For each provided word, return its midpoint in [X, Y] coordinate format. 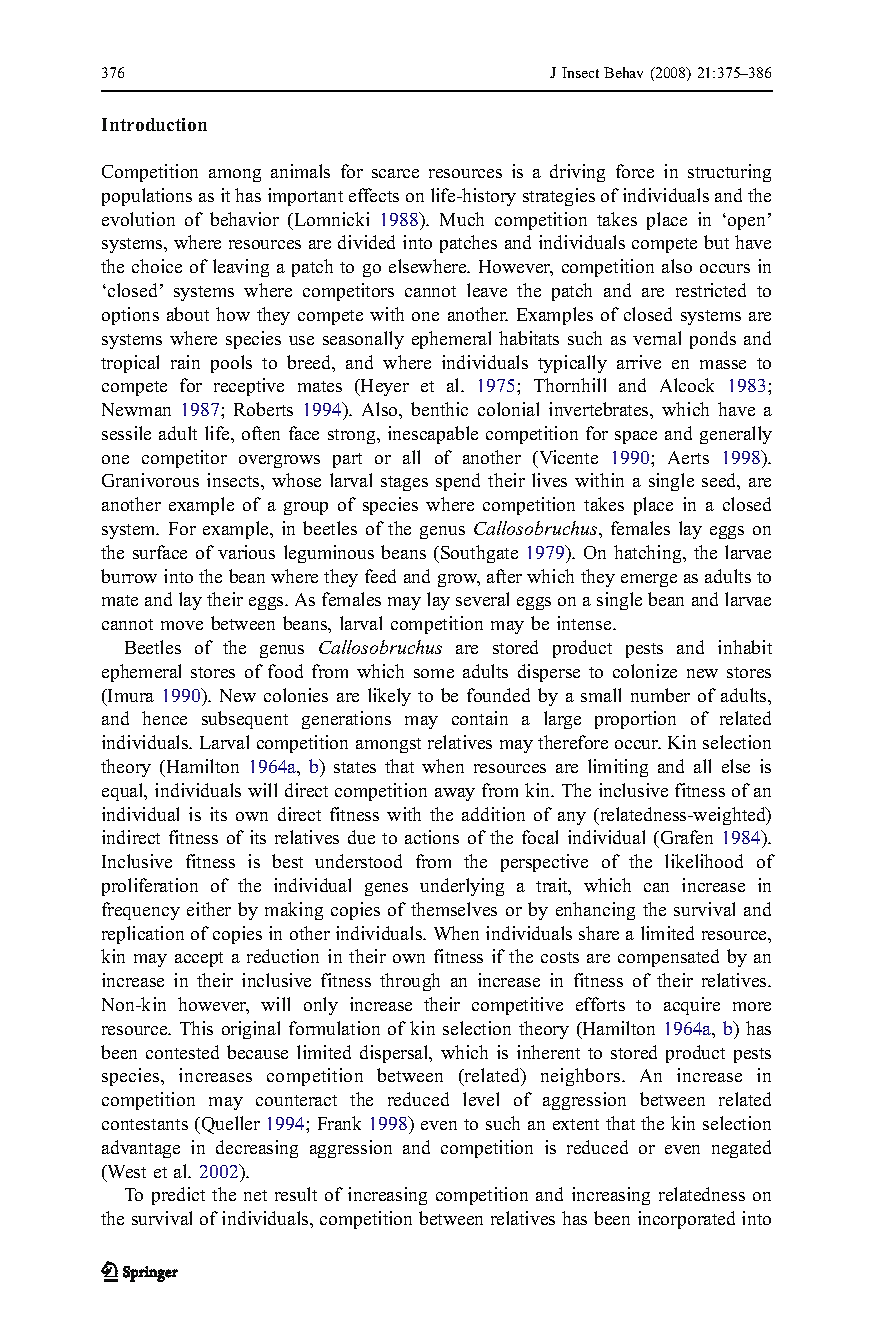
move [182, 625]
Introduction [154, 124]
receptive [249, 387]
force [635, 171]
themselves [454, 909]
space [636, 437]
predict [178, 1196]
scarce [395, 173]
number [660, 695]
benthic [439, 409]
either [209, 909]
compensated [668, 958]
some [434, 673]
